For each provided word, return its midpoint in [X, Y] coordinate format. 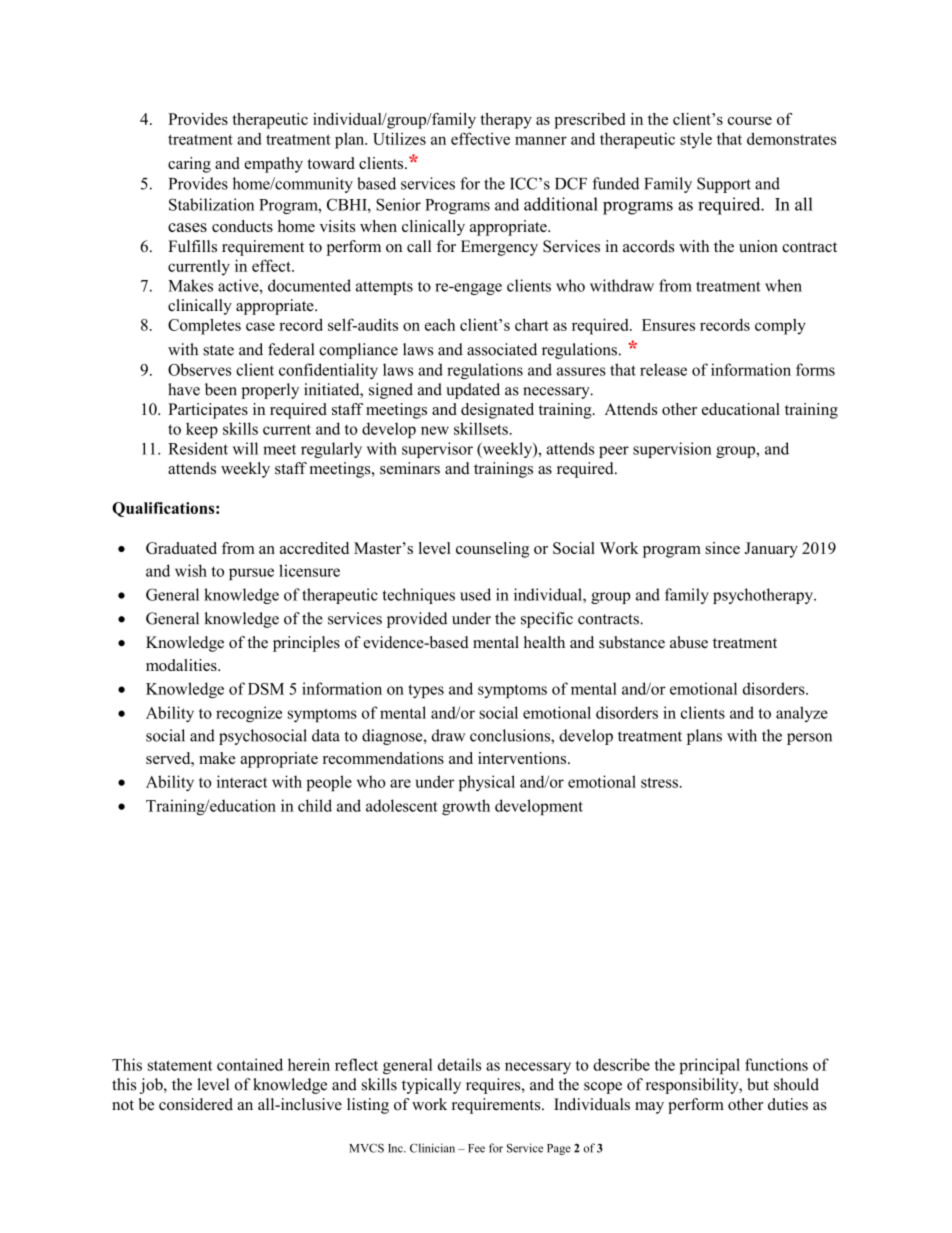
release [663, 369]
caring [189, 165]
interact [242, 781]
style [696, 140]
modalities [182, 665]
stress [659, 782]
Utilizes [399, 138]
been [221, 389]
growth [466, 807]
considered [196, 1104]
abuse [689, 642]
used [475, 594]
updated [473, 391]
